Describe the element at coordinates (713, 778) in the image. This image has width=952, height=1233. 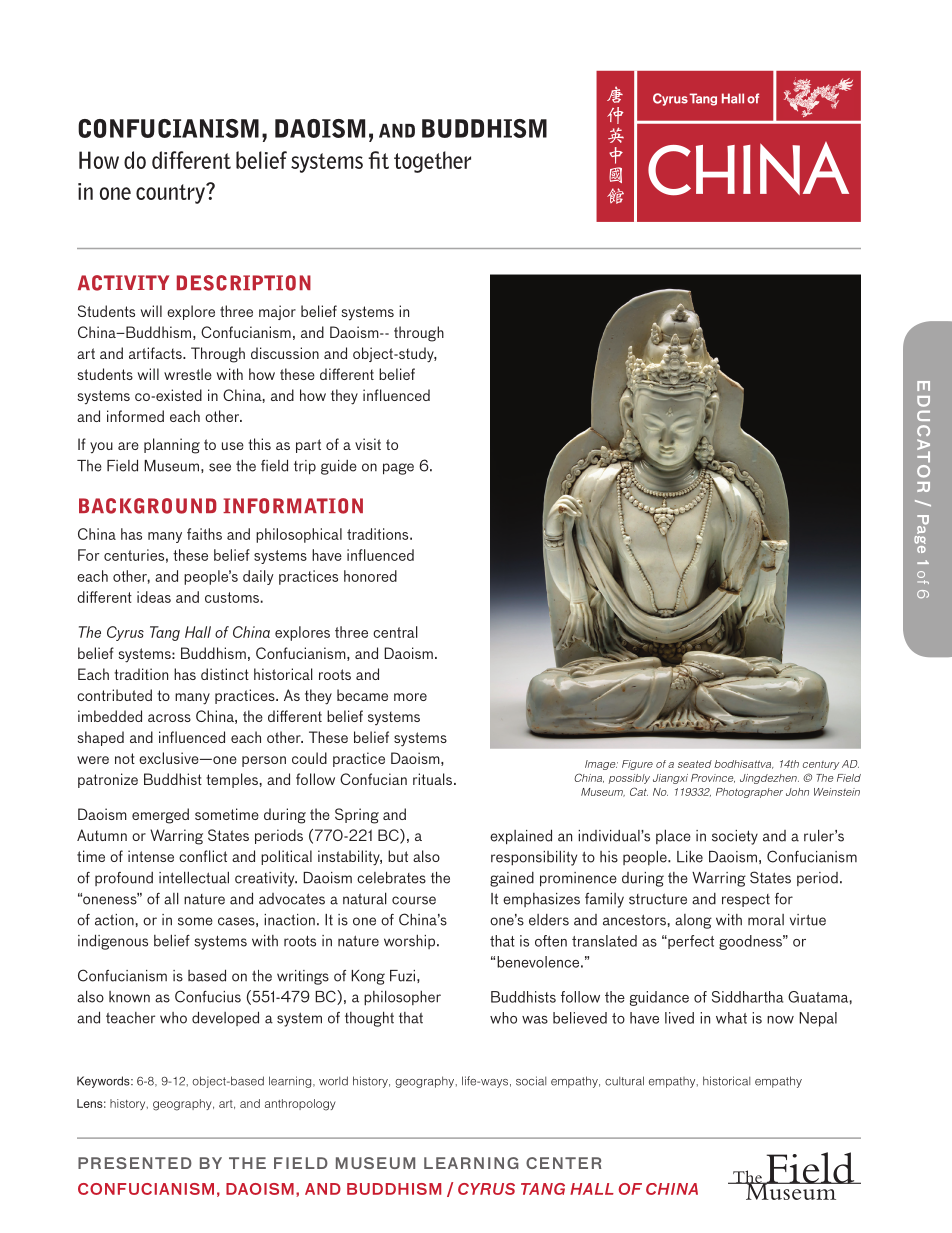
I see `Province` at that location.
